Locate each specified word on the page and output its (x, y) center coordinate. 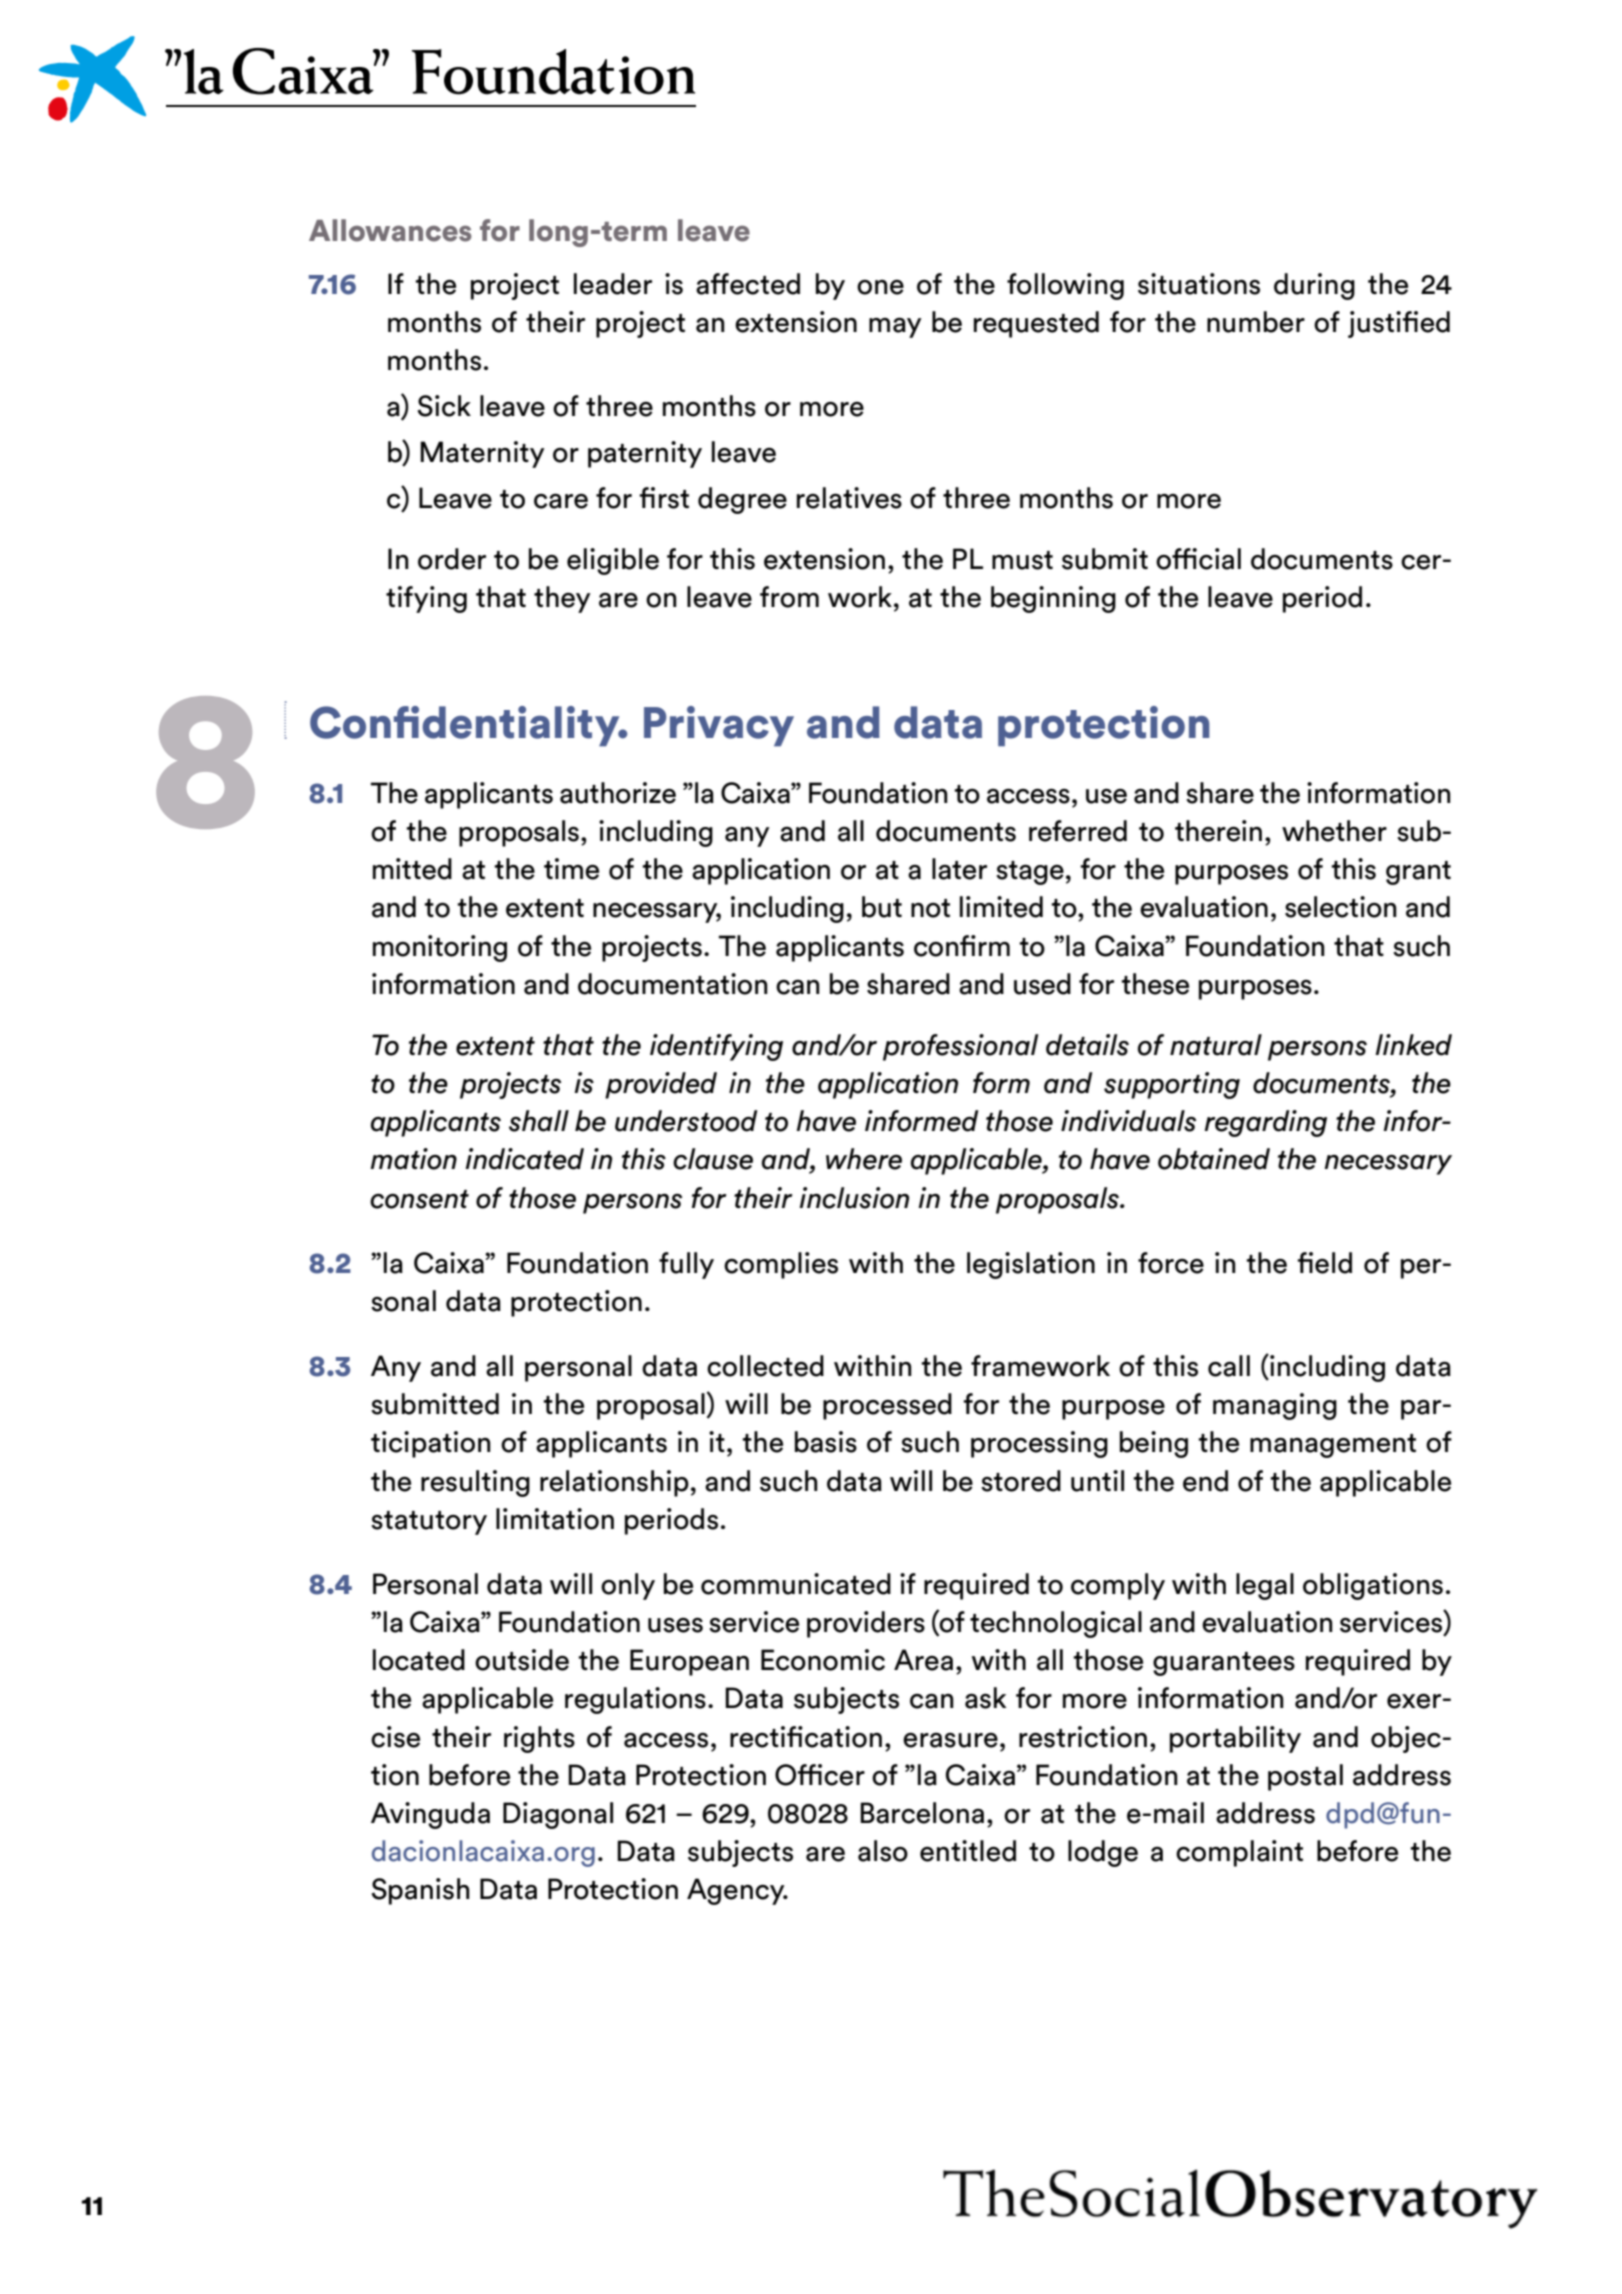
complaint (1239, 1853)
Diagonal (558, 1815)
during (1314, 286)
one (880, 287)
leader (613, 284)
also (883, 1851)
